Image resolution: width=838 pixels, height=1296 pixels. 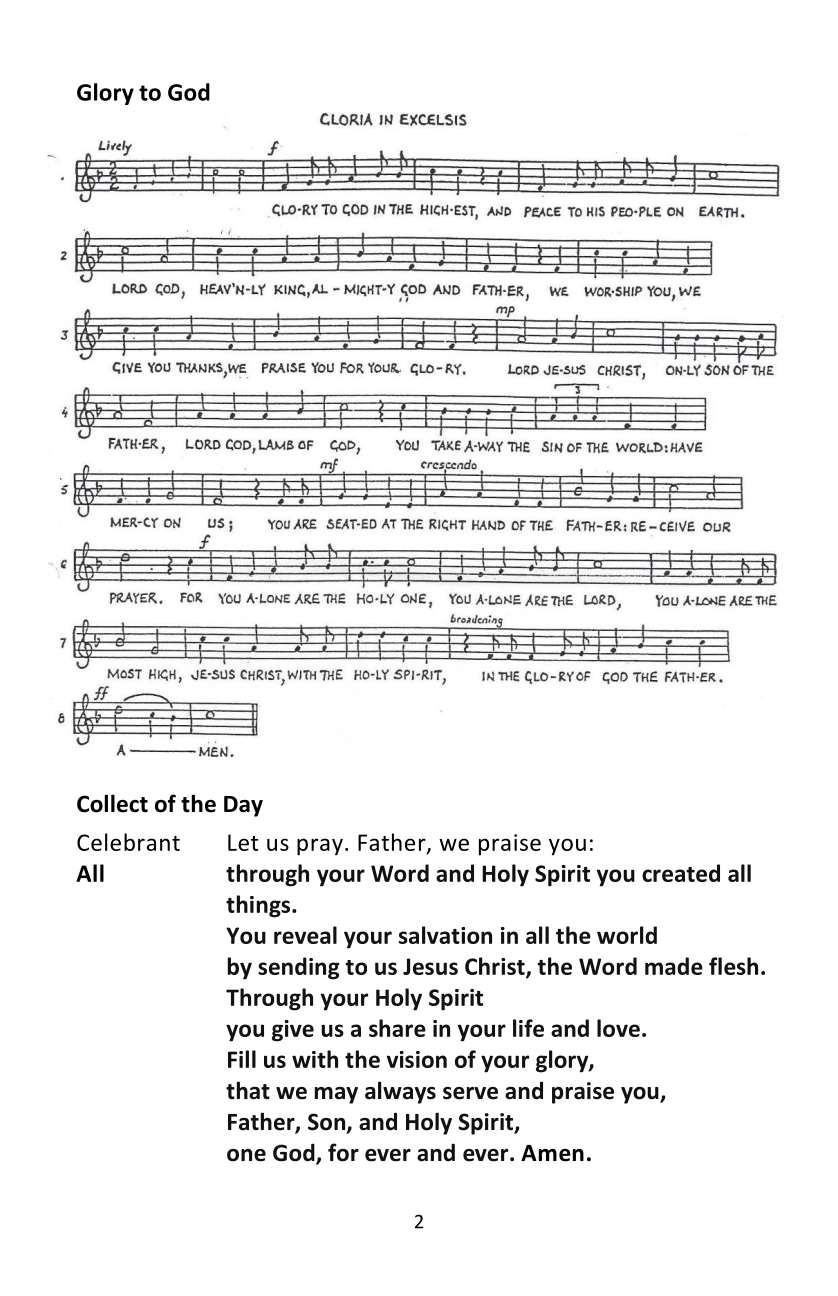 I want to click on created, so click(x=681, y=873).
